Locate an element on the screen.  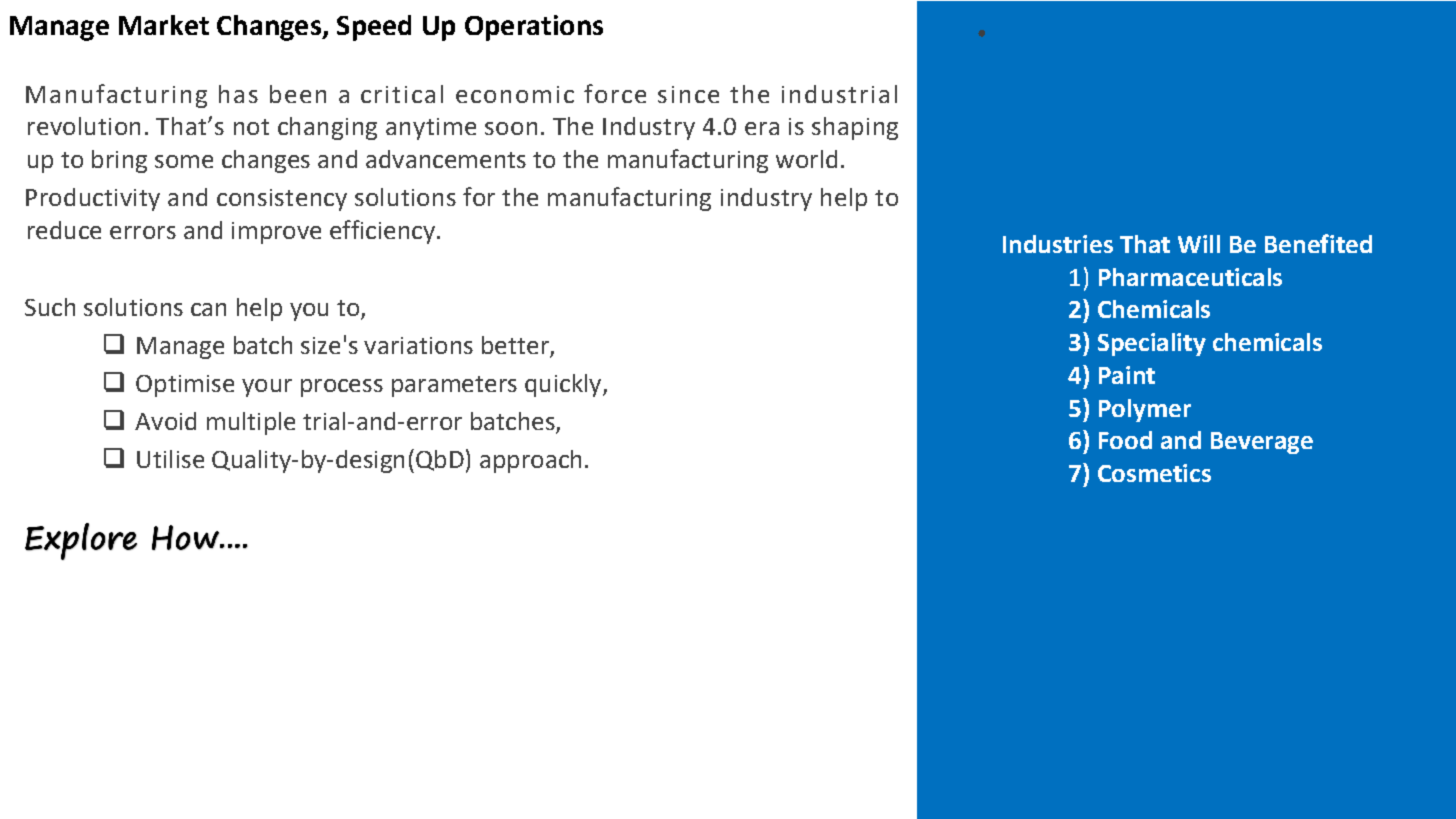
Operations is located at coordinates (534, 28).
